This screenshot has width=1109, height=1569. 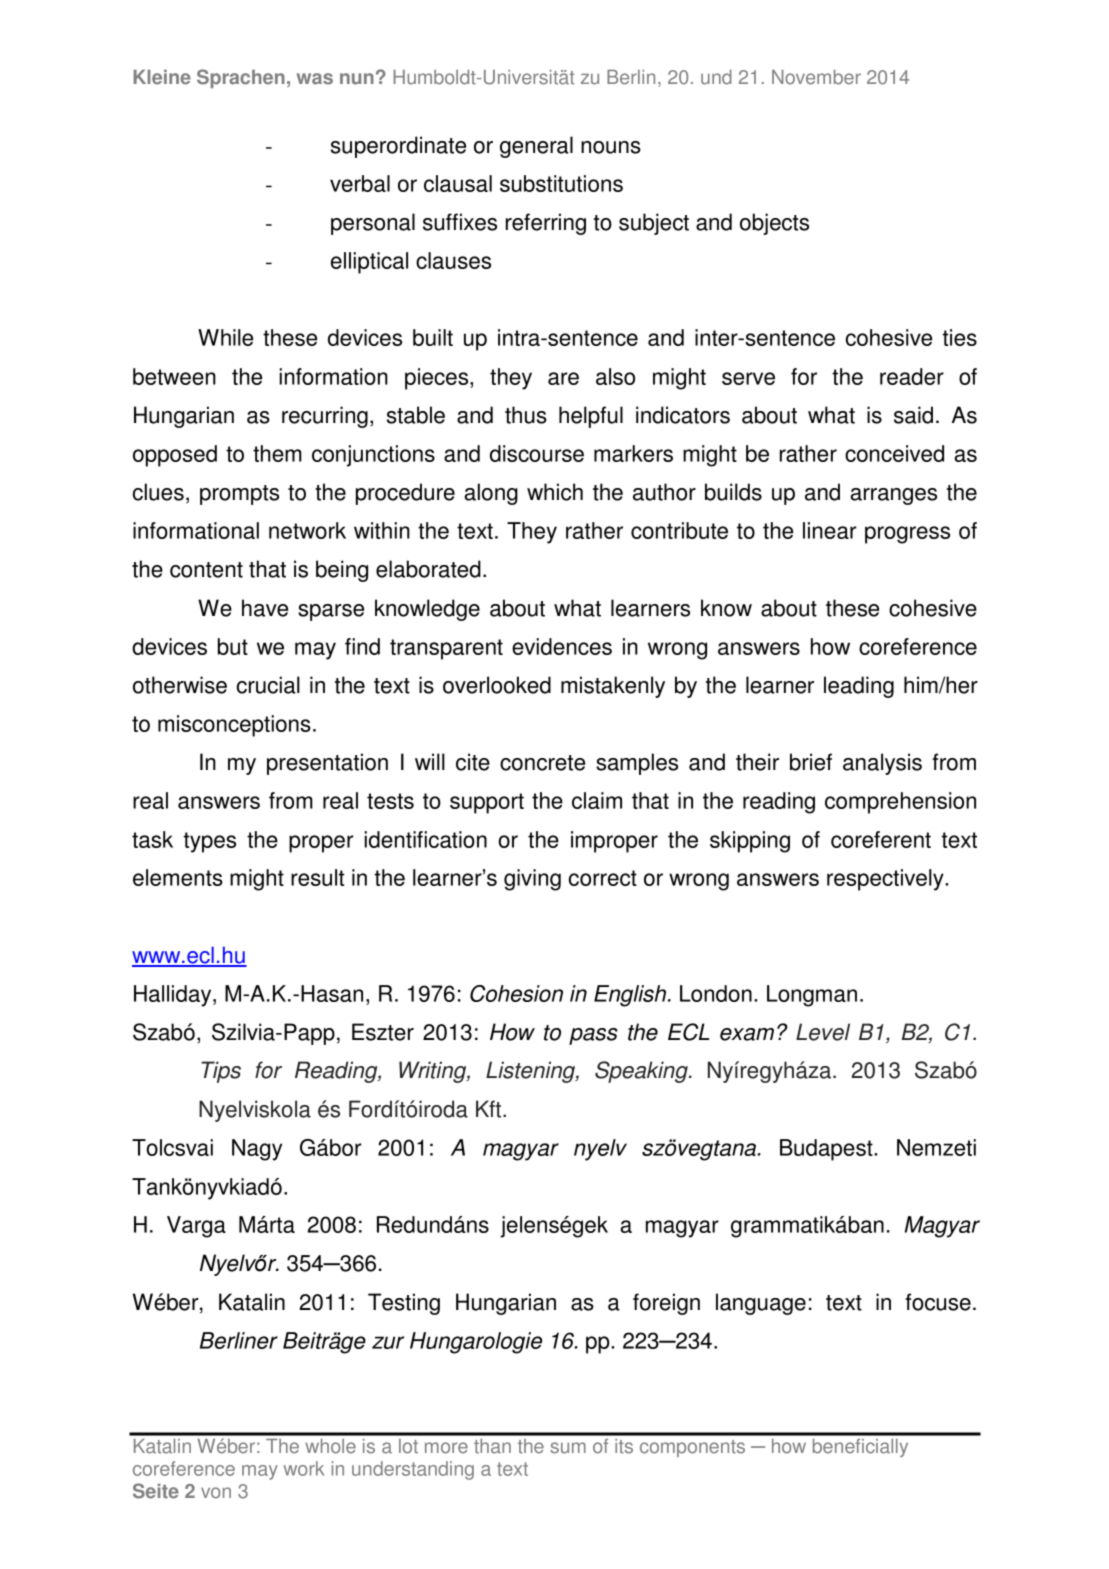 What do you see at coordinates (536, 147) in the screenshot?
I see `general` at bounding box center [536, 147].
